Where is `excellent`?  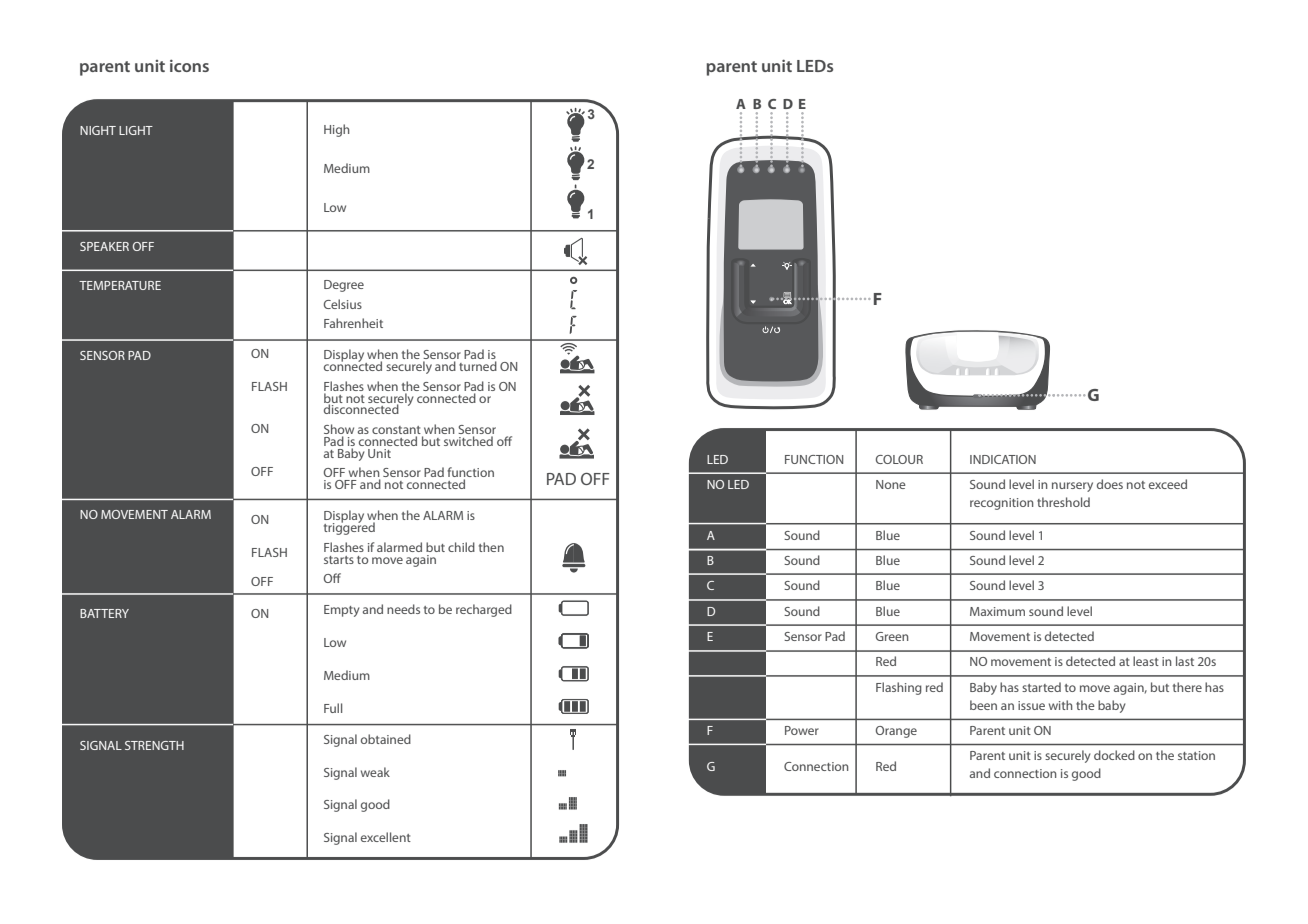
excellent is located at coordinates (386, 837).
